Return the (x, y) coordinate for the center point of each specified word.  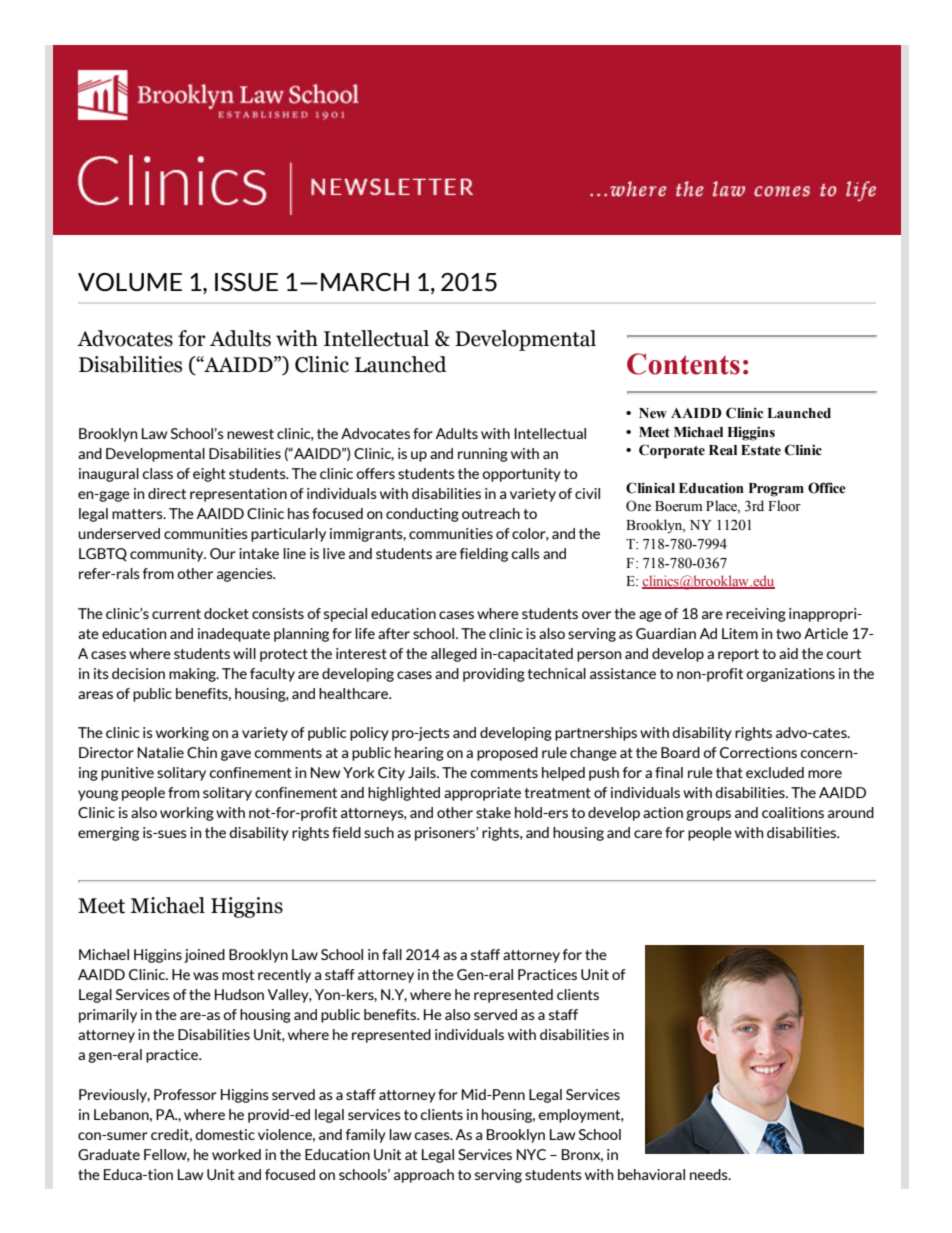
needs (710, 1174)
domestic (225, 1134)
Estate (761, 450)
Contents (683, 364)
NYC (531, 1154)
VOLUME (130, 282)
